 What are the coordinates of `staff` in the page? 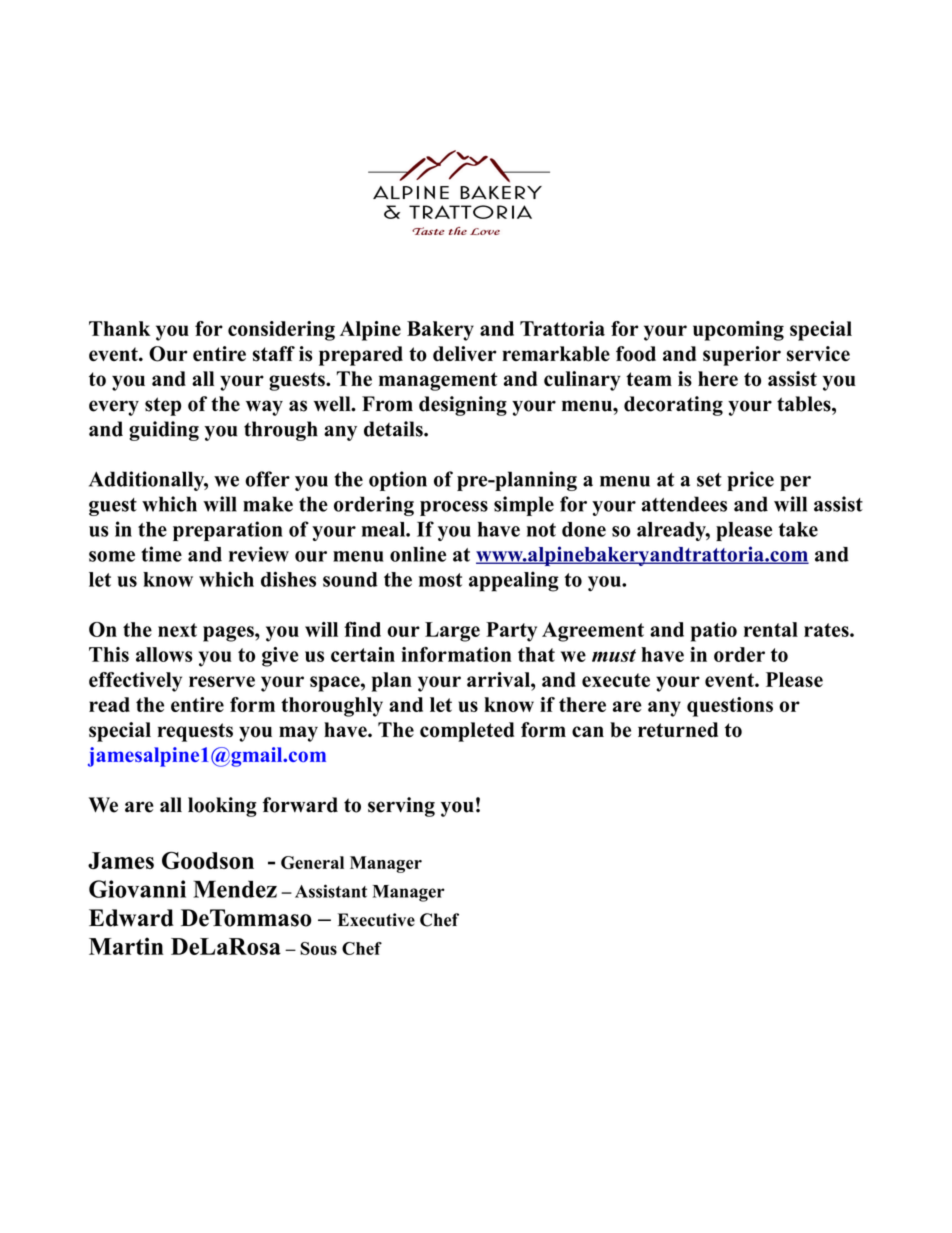 It's located at (274, 354).
